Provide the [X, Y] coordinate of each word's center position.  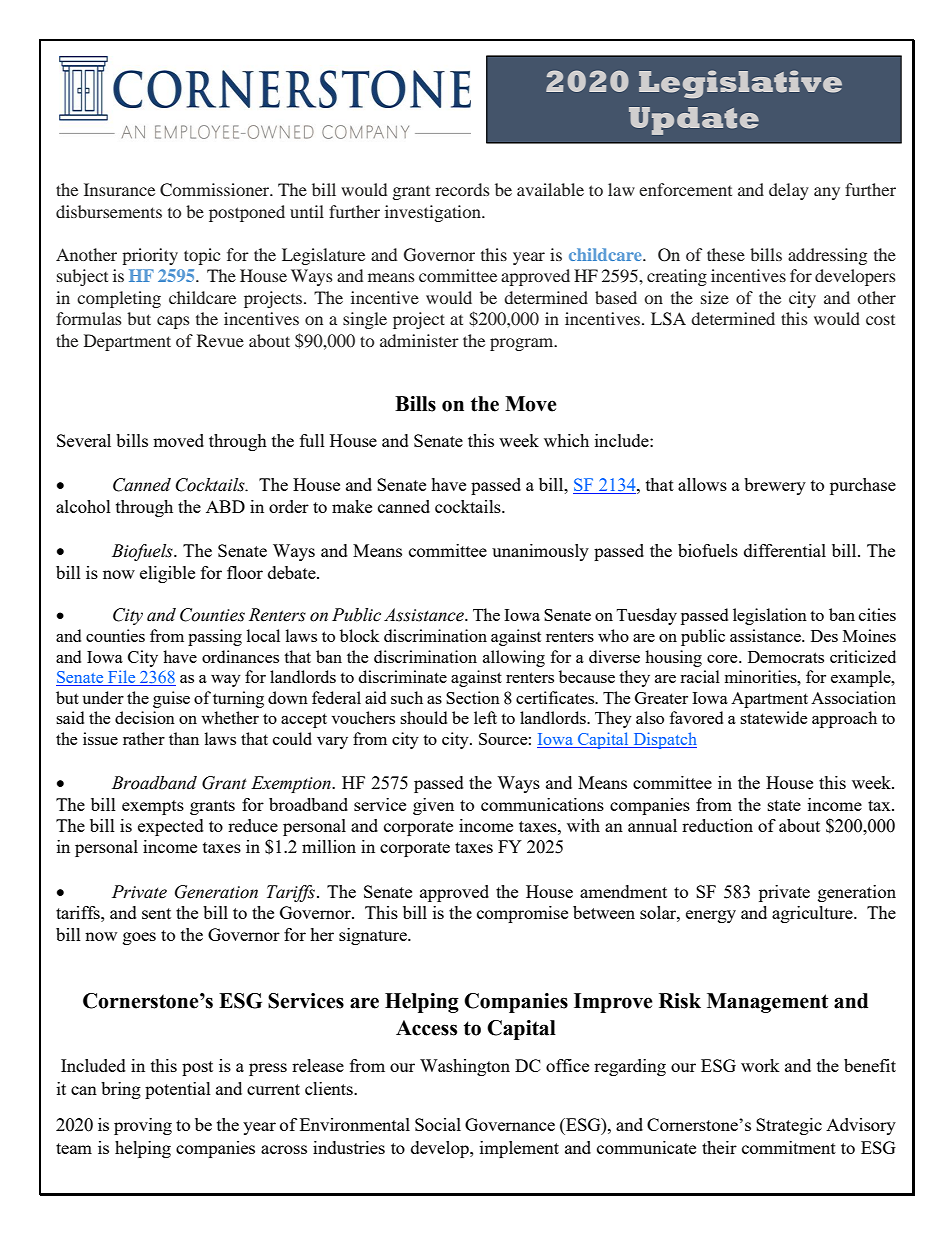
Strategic [789, 1126]
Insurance [119, 189]
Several [84, 440]
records [462, 189]
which [566, 440]
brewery [775, 486]
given [433, 806]
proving [143, 1126]
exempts [153, 807]
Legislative [740, 84]
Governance [510, 1124]
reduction [717, 825]
